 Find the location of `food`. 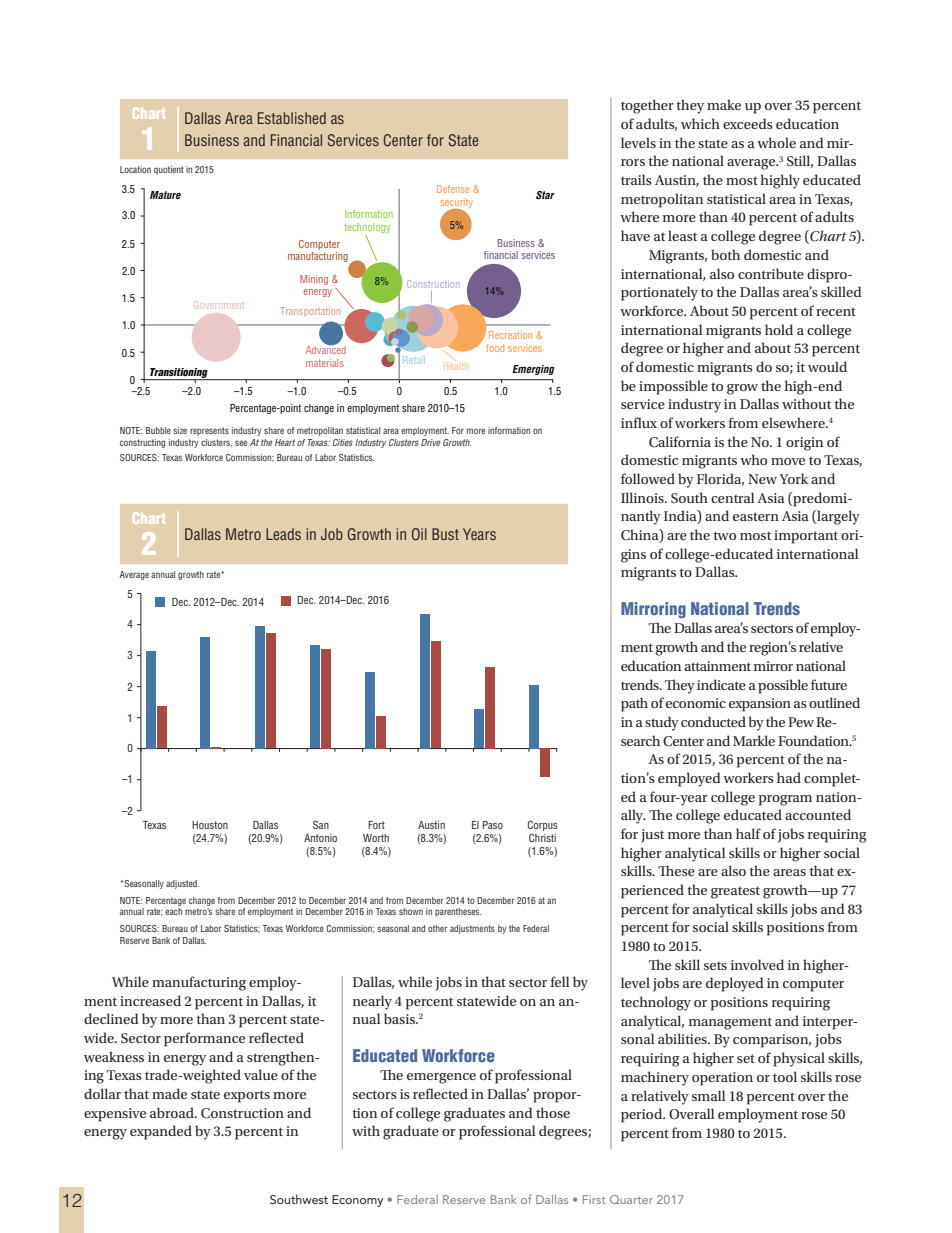

food is located at coordinates (495, 348).
